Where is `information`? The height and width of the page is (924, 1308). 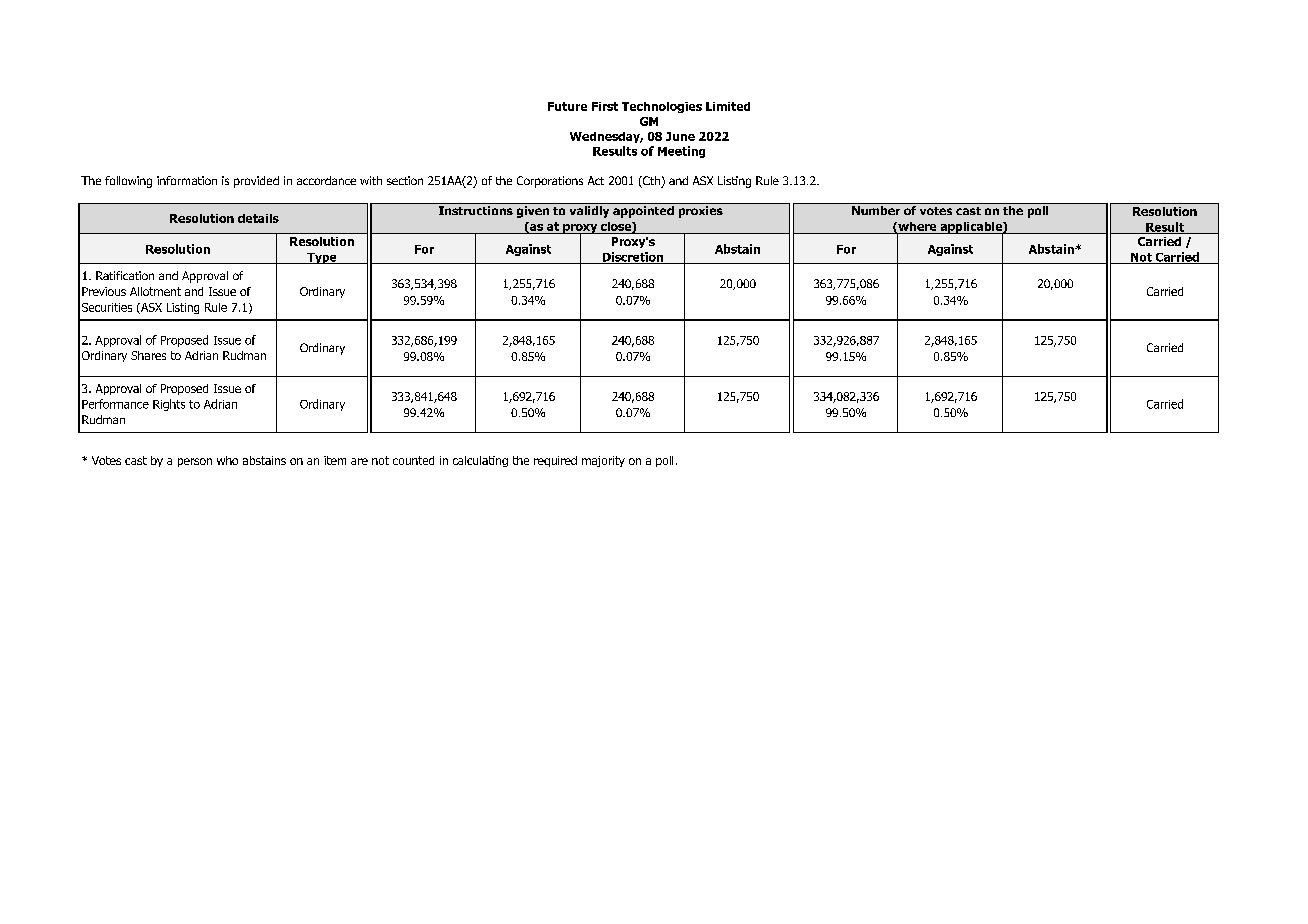
information is located at coordinates (187, 180).
